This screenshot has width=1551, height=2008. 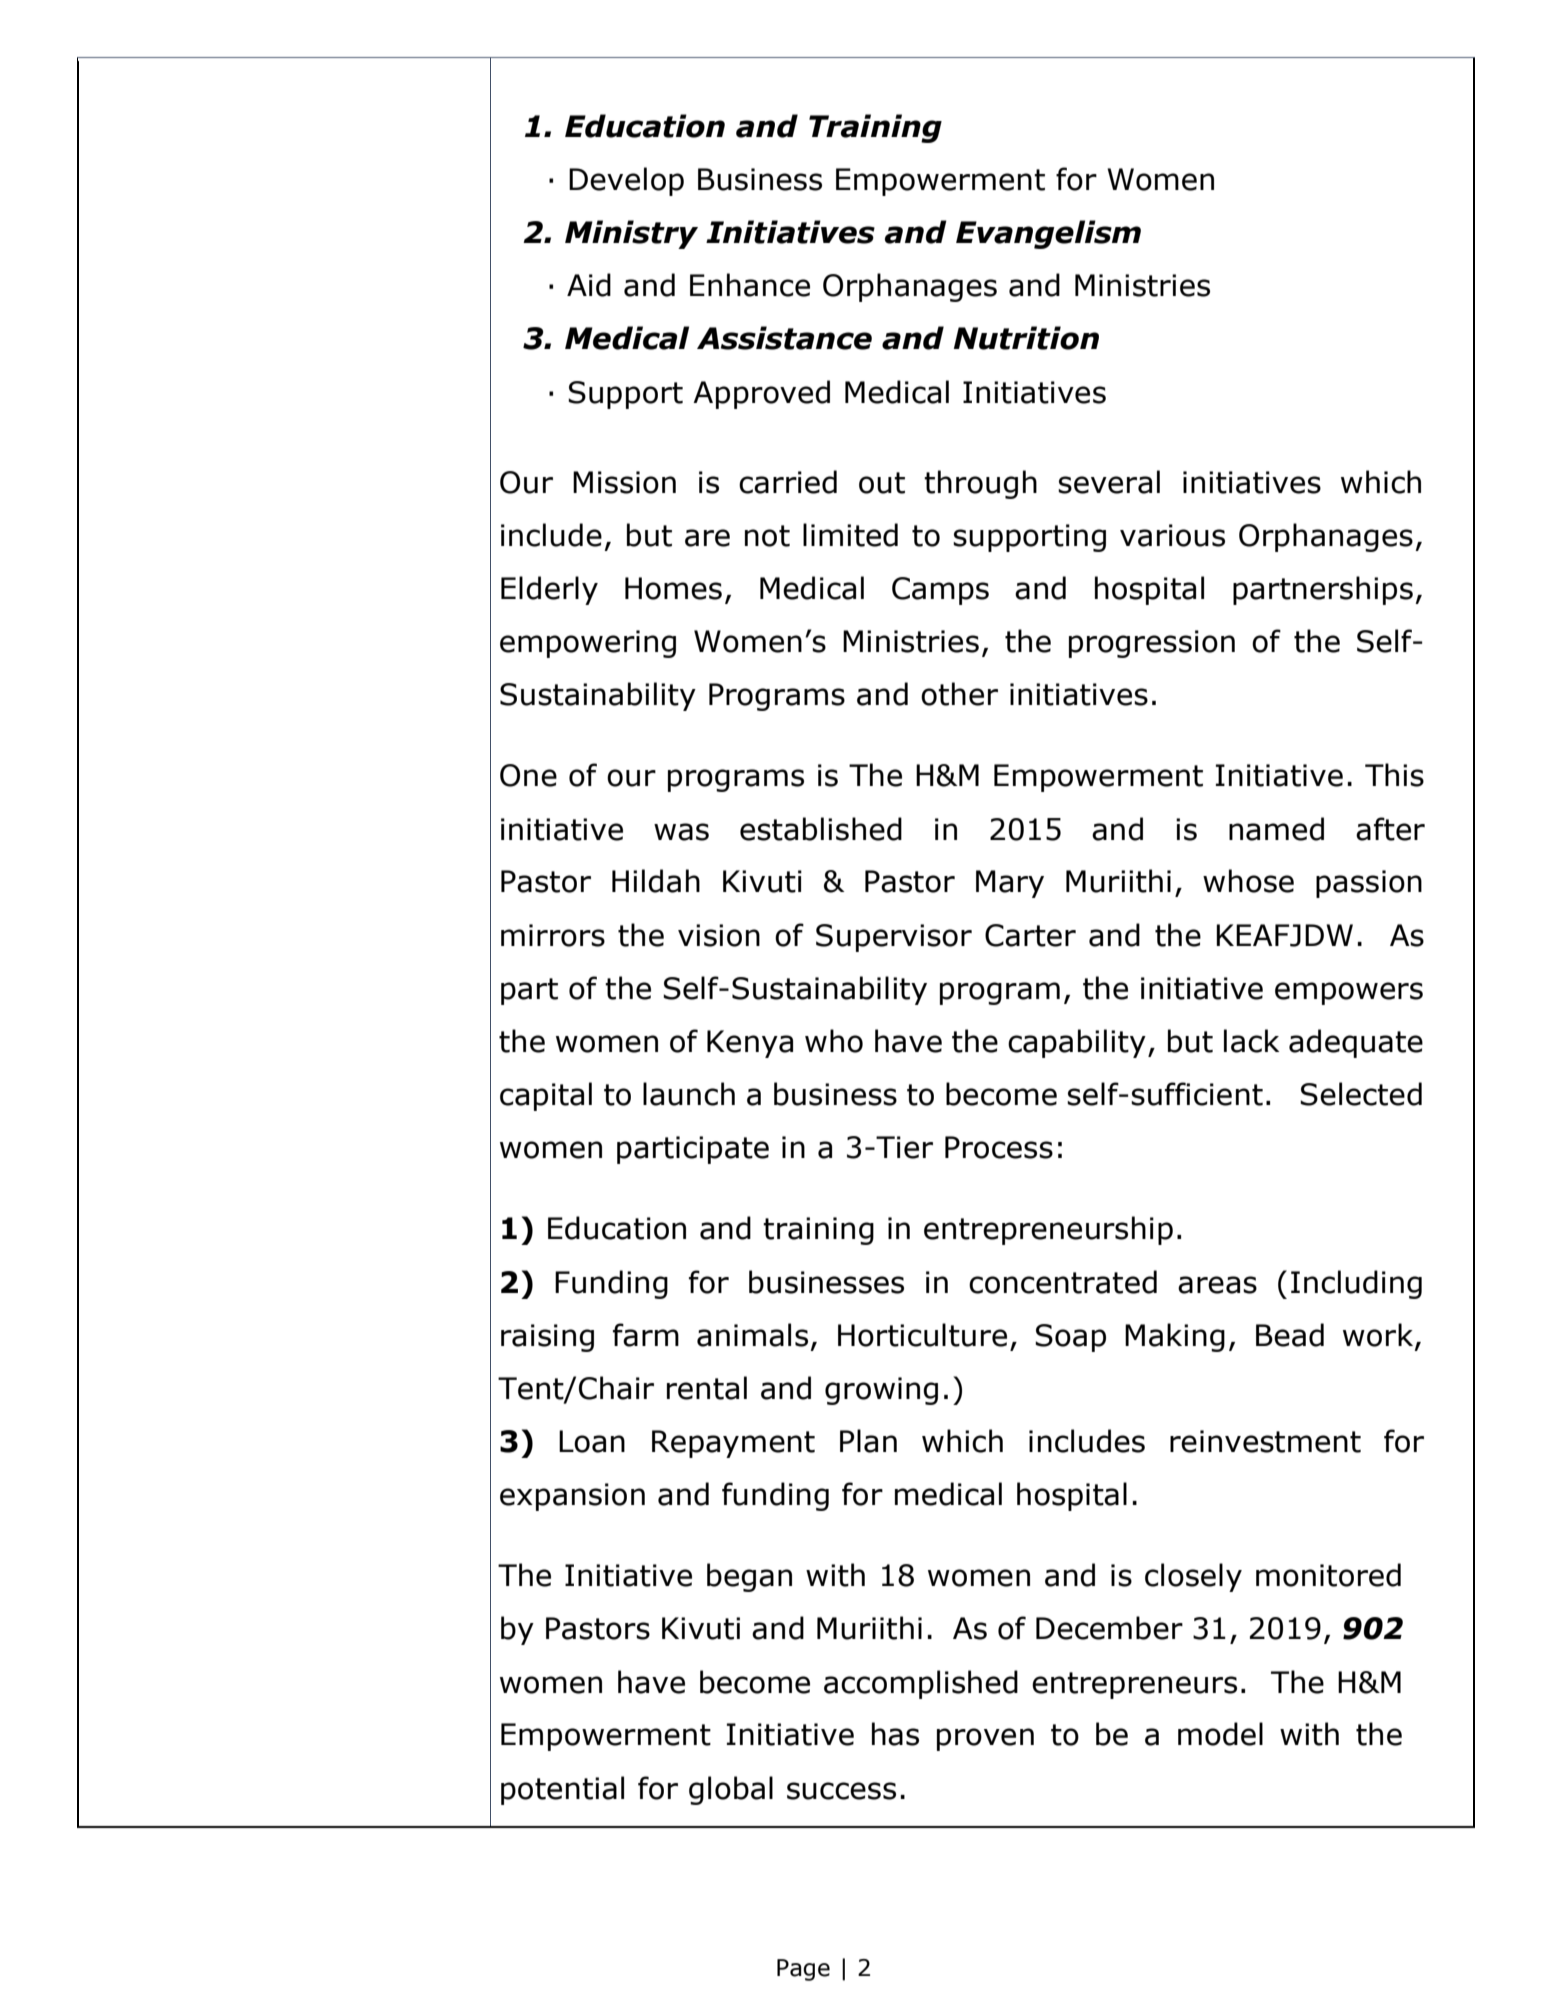 What do you see at coordinates (681, 832) in the screenshot?
I see `was` at bounding box center [681, 832].
